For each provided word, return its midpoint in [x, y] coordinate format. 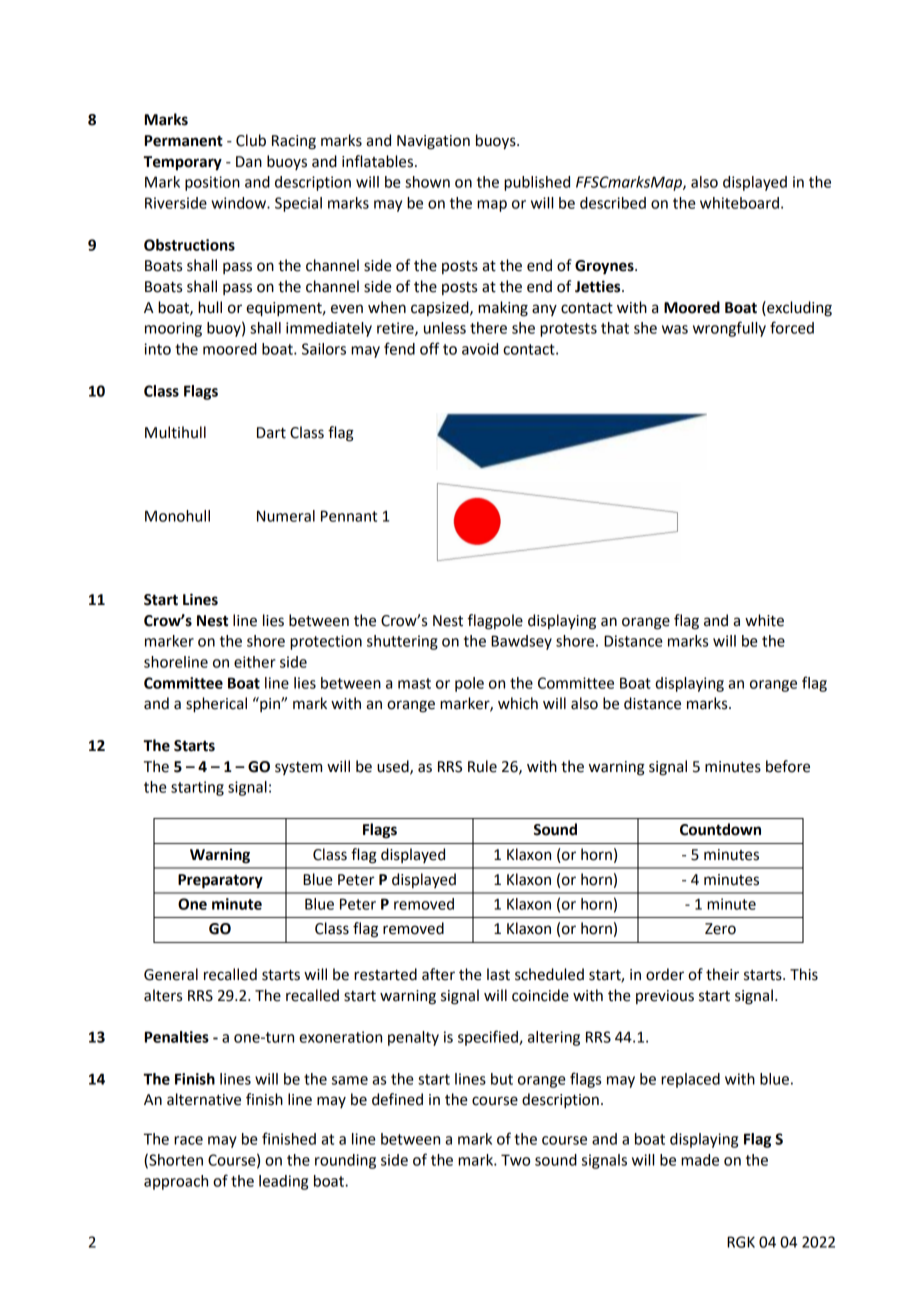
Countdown [720, 829]
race [188, 1140]
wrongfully [729, 329]
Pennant [349, 516]
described [613, 203]
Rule [482, 766]
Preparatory [220, 881]
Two [515, 1160]
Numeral [286, 516]
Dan [249, 162]
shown [427, 182]
